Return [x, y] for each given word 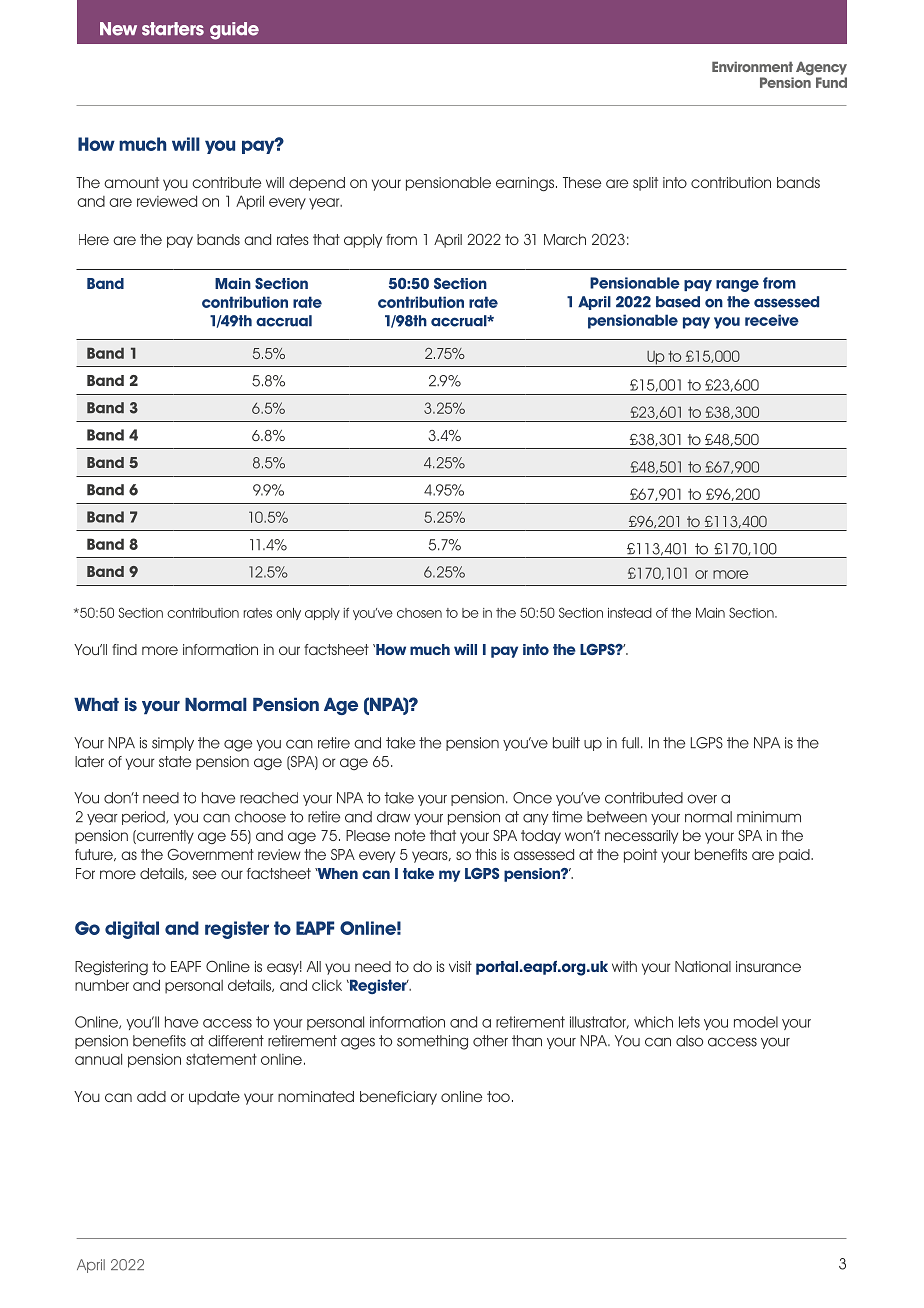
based [678, 302]
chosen [419, 613]
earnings [526, 184]
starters [173, 29]
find [124, 649]
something [432, 1042]
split [645, 184]
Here [94, 239]
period [144, 818]
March [565, 239]
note [410, 835]
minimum [769, 817]
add [151, 1096]
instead [630, 613]
